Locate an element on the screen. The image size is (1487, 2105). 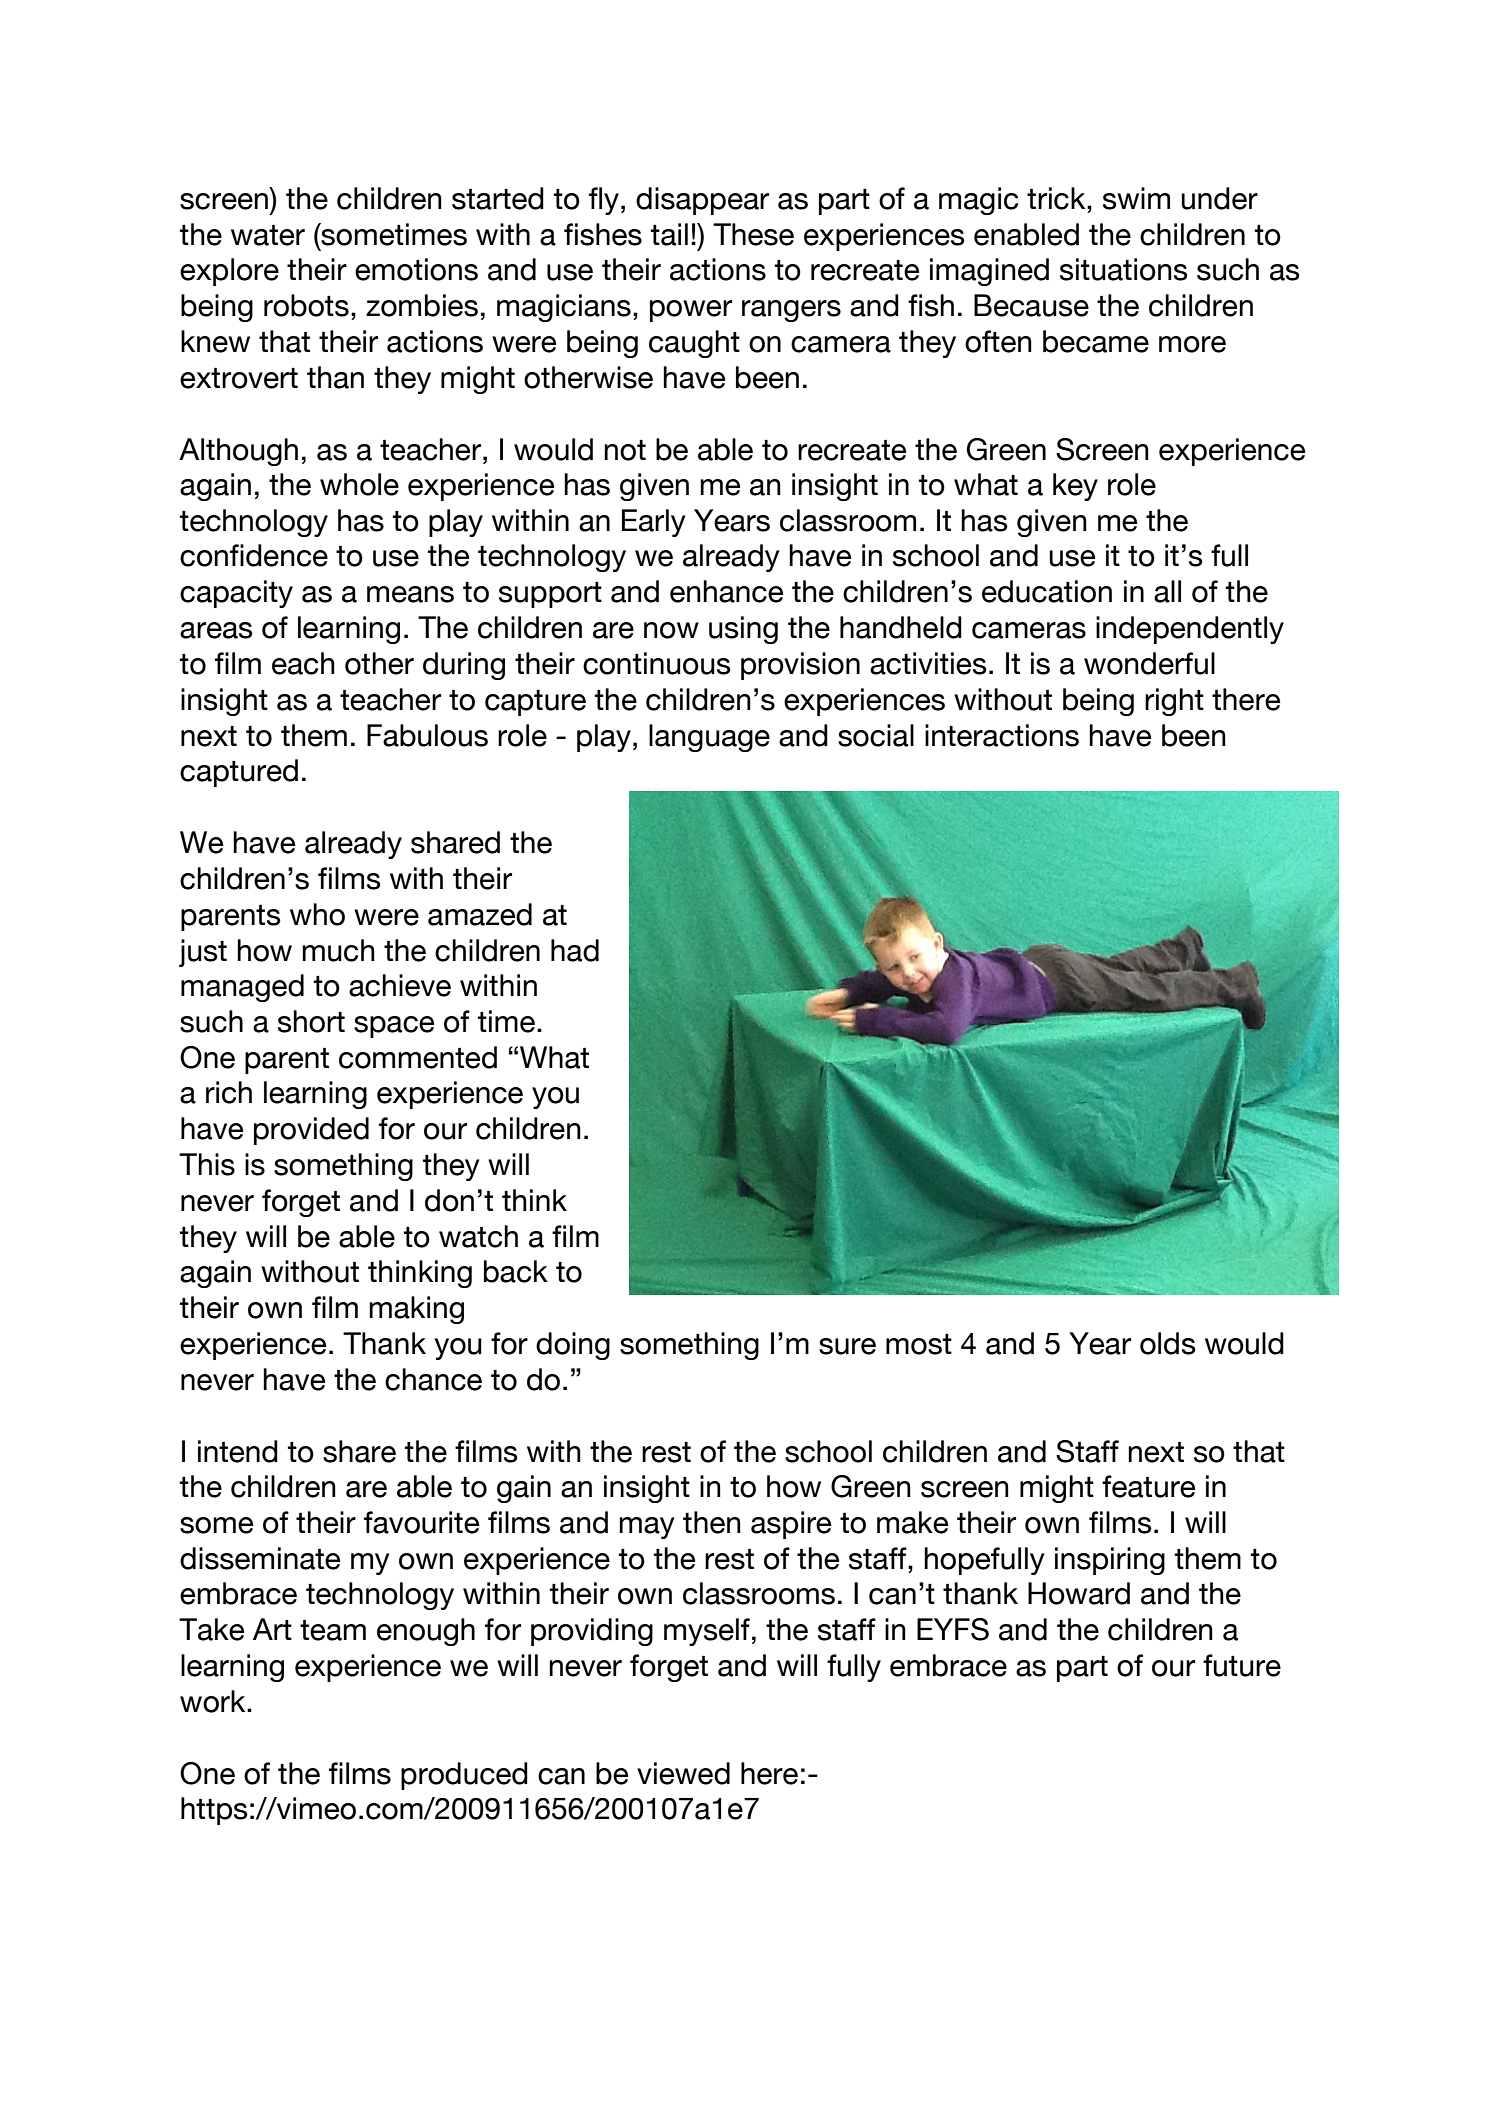
future is located at coordinates (1242, 1665).
